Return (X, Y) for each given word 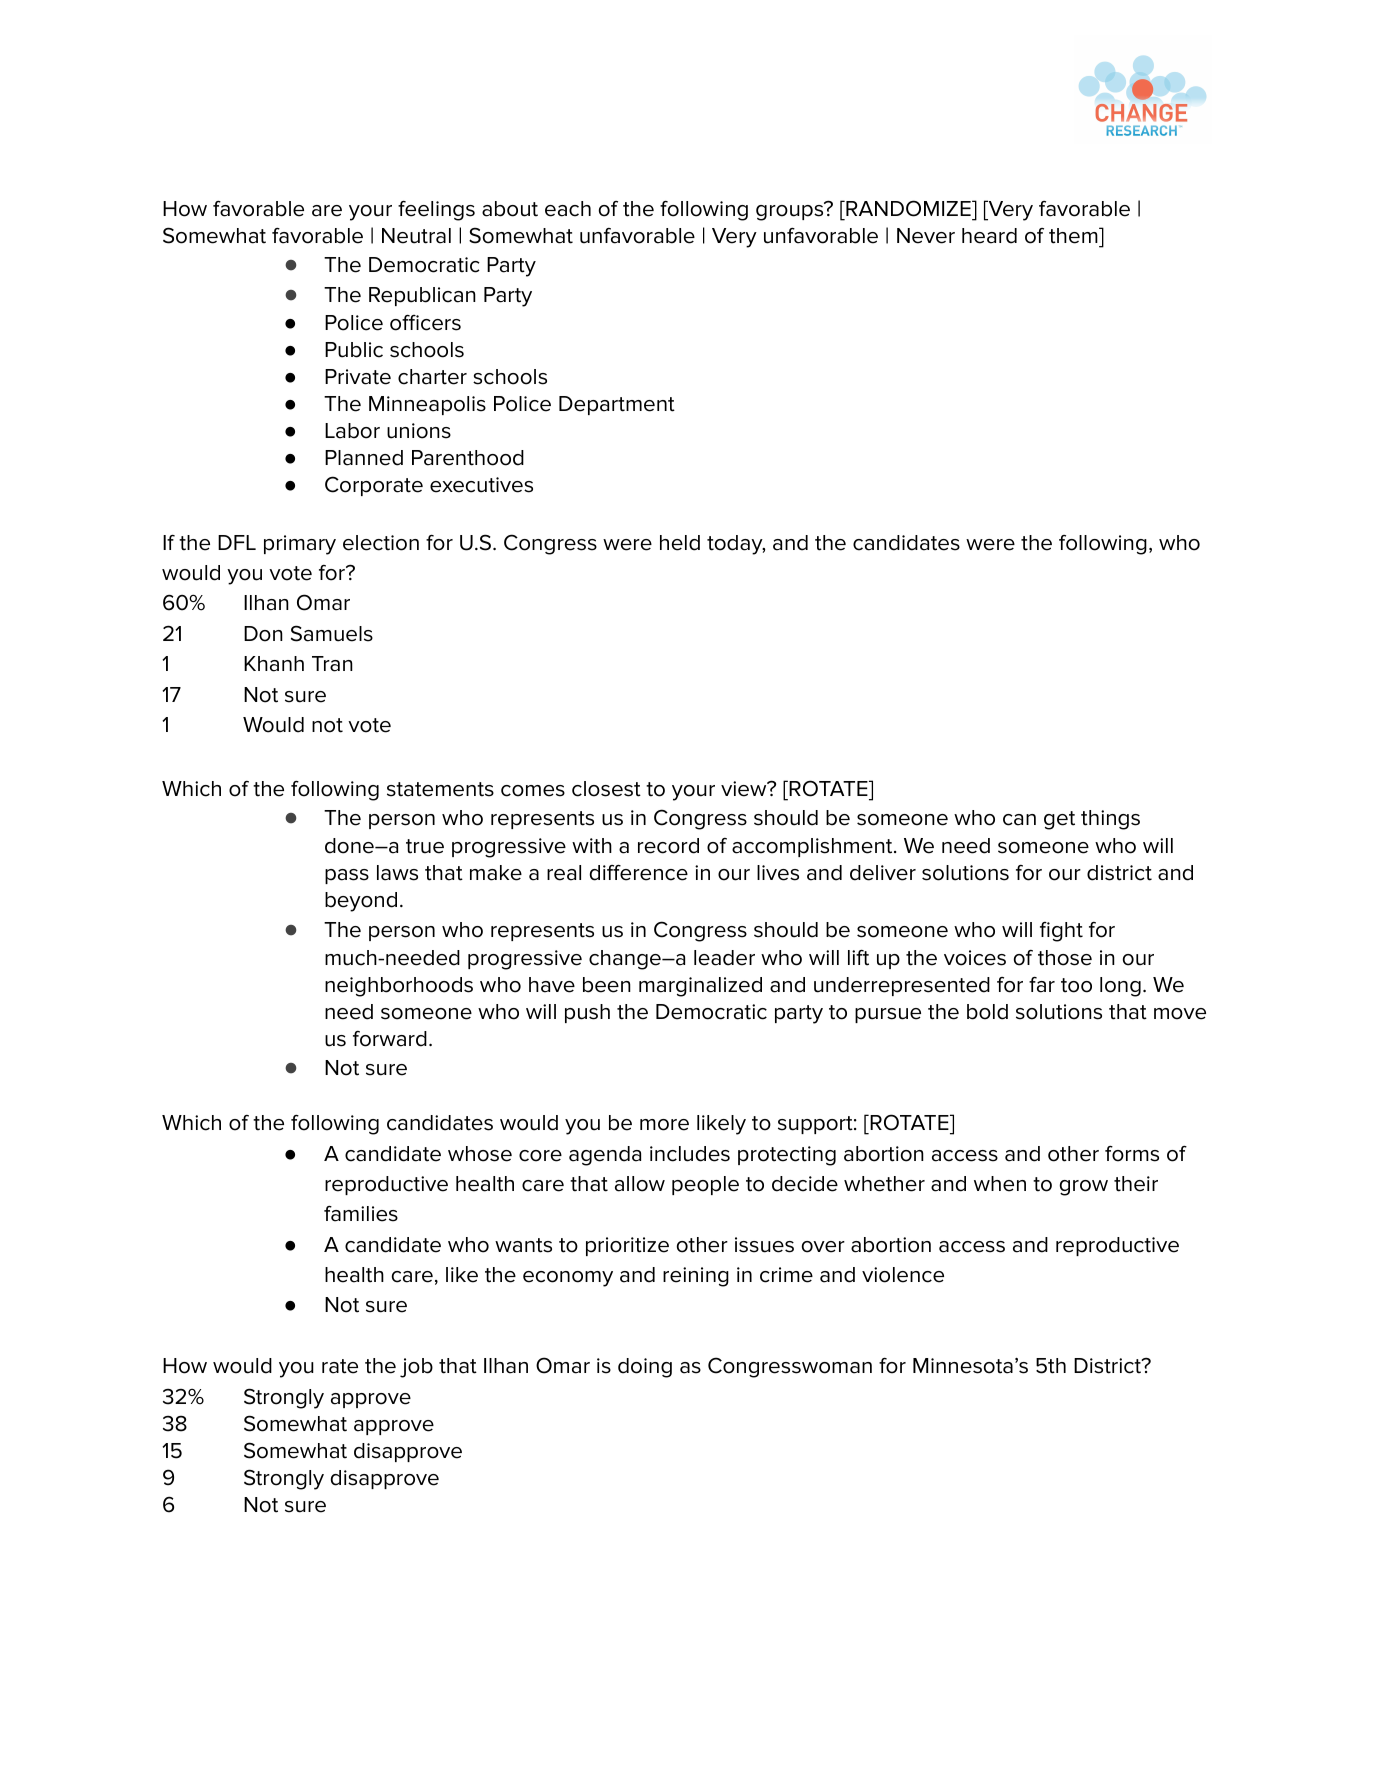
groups (791, 211)
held (680, 543)
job (416, 1368)
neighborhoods (399, 987)
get (1059, 820)
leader (724, 958)
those (1065, 958)
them (1074, 235)
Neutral (416, 236)
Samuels (332, 633)
